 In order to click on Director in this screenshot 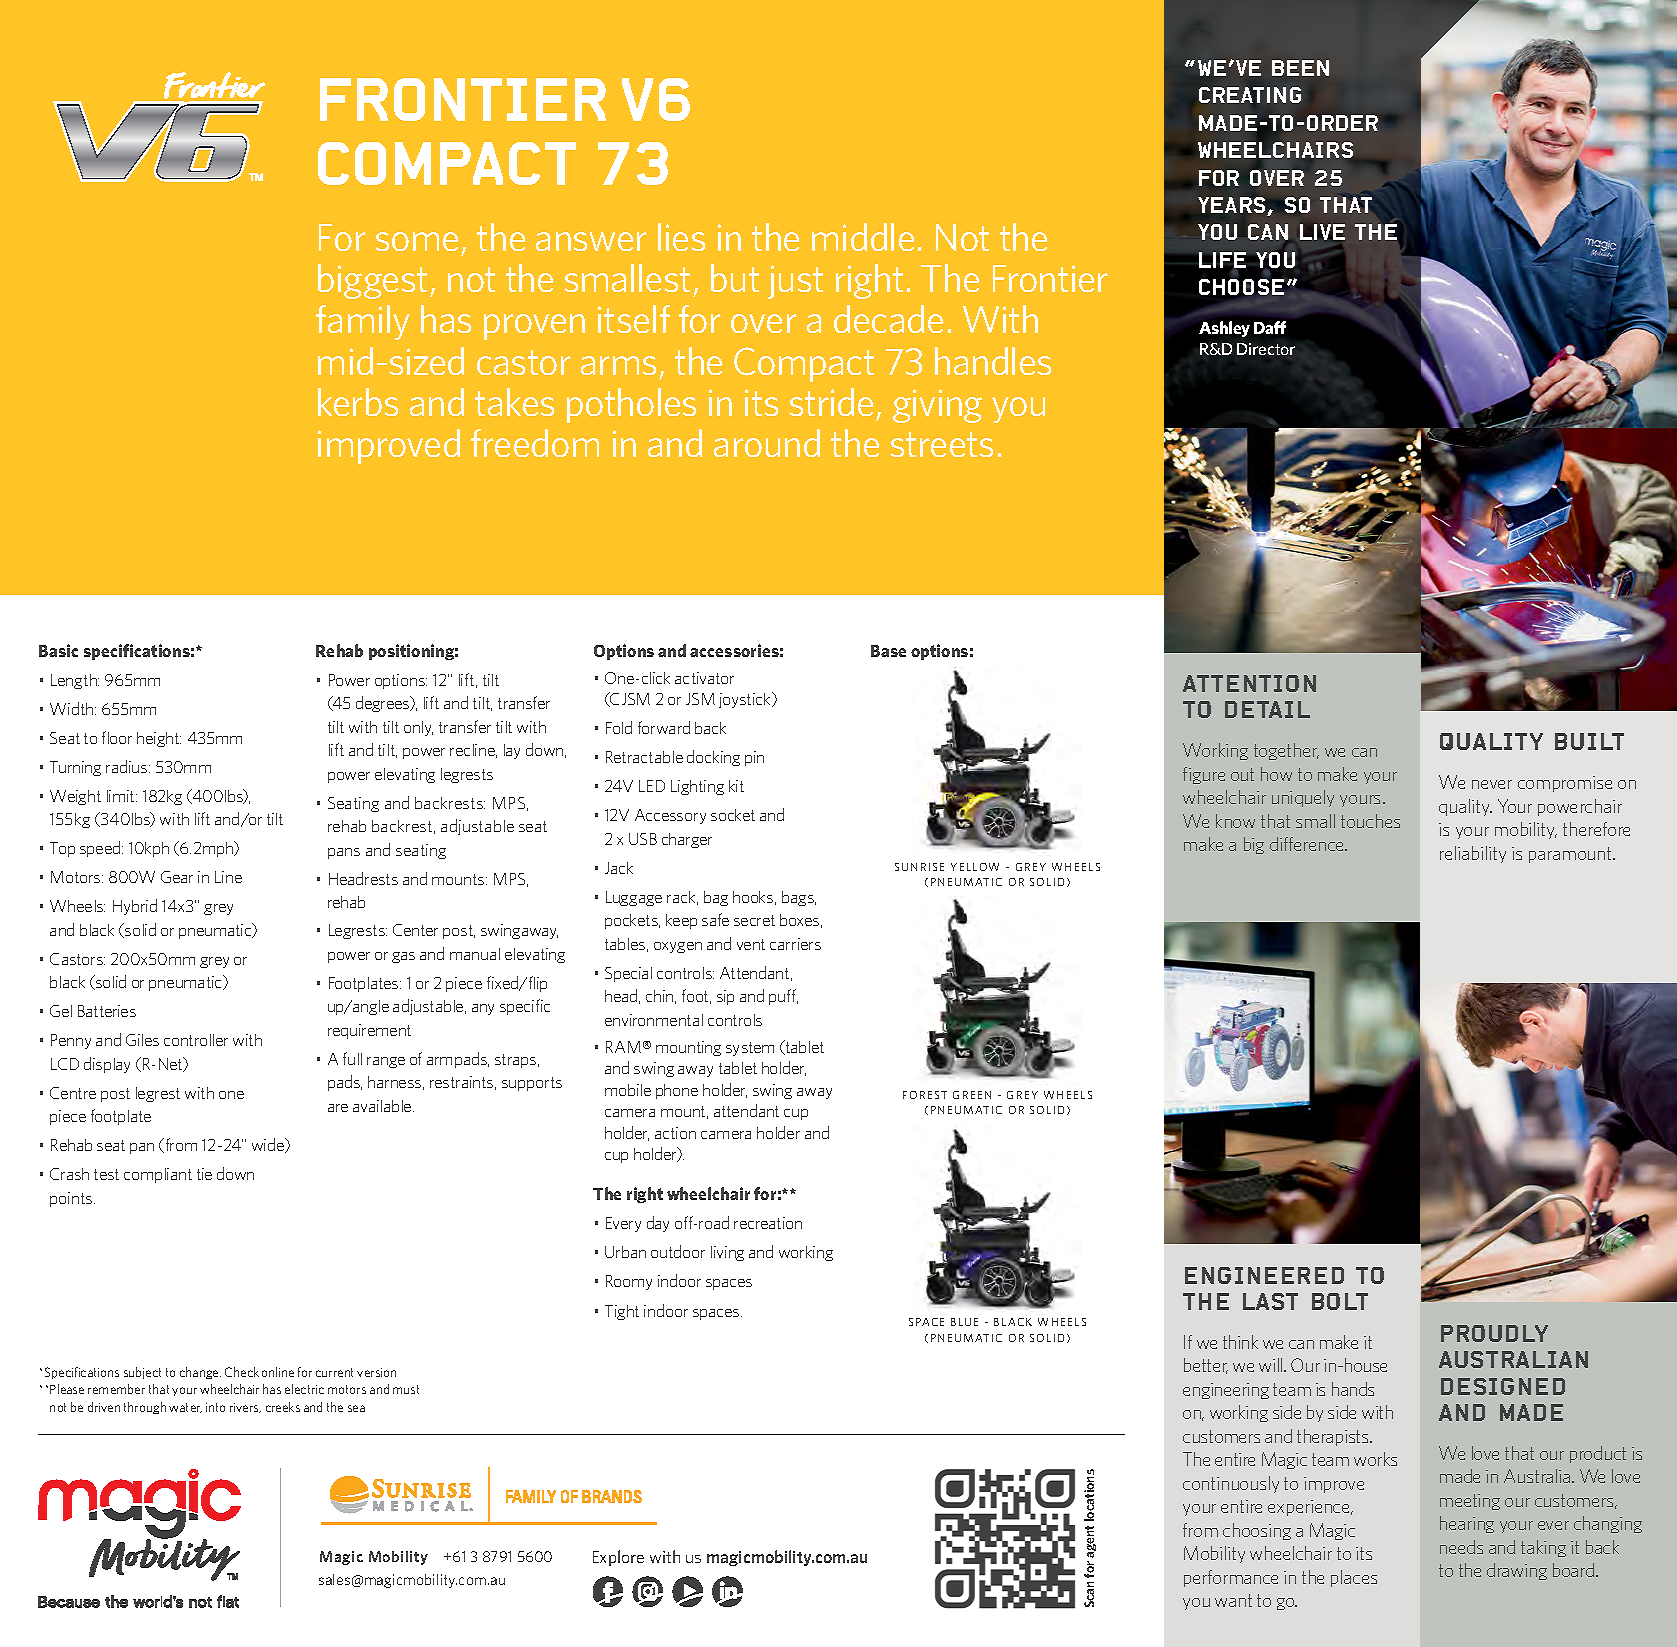, I will do `click(1266, 349)`.
